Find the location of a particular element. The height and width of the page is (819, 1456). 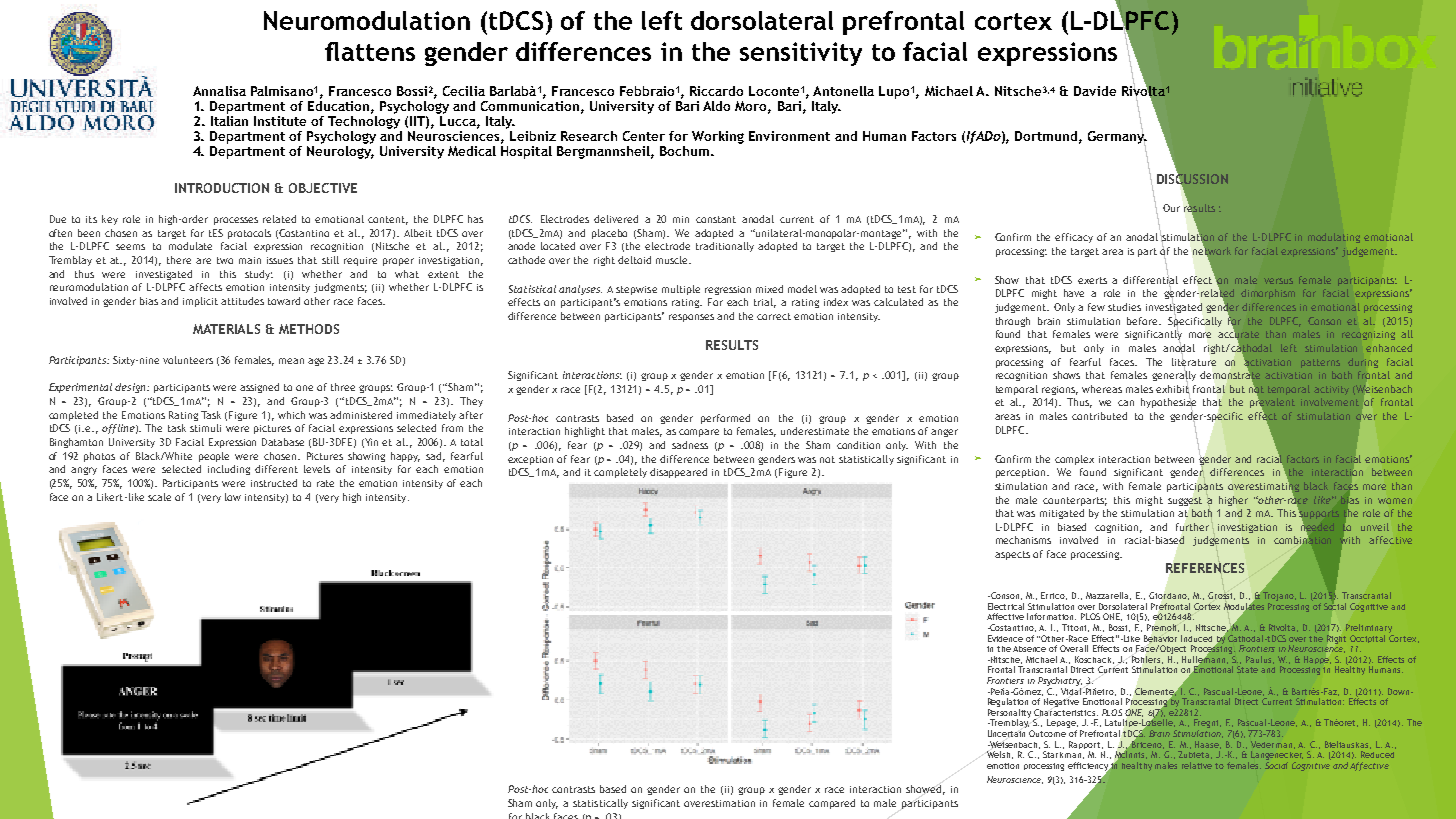

Riccardo is located at coordinates (716, 91).
